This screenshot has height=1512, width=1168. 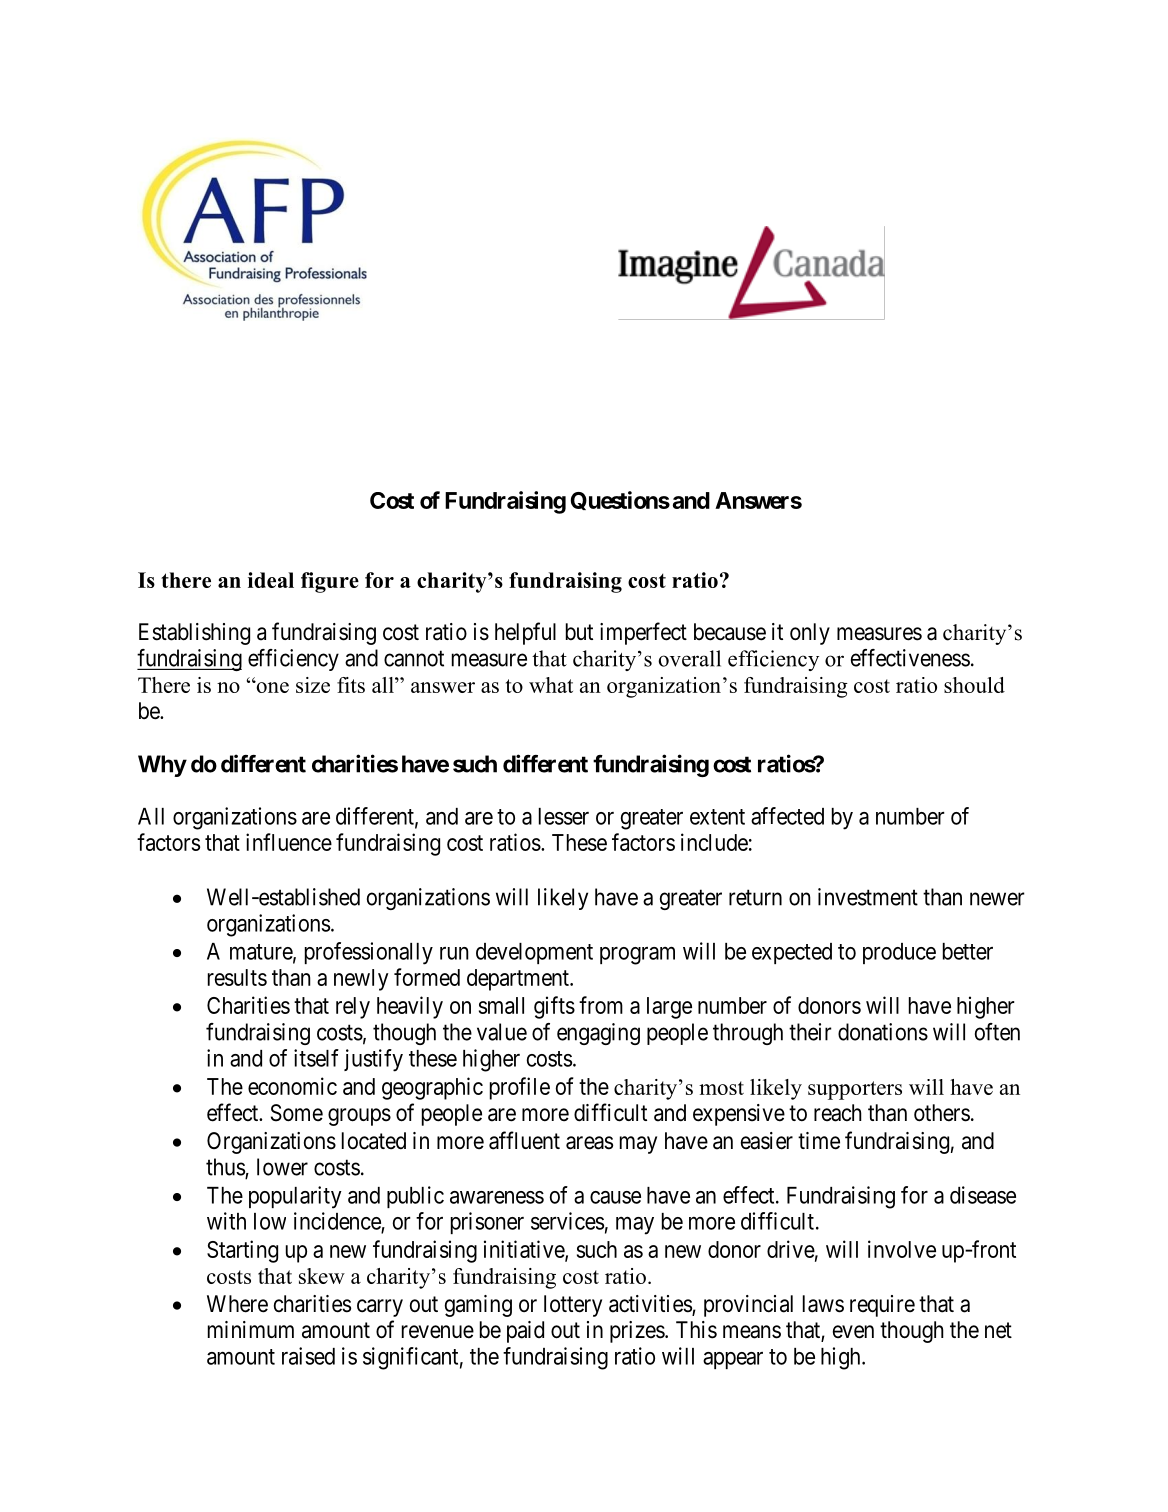 What do you see at coordinates (579, 631) in the screenshot?
I see `but` at bounding box center [579, 631].
